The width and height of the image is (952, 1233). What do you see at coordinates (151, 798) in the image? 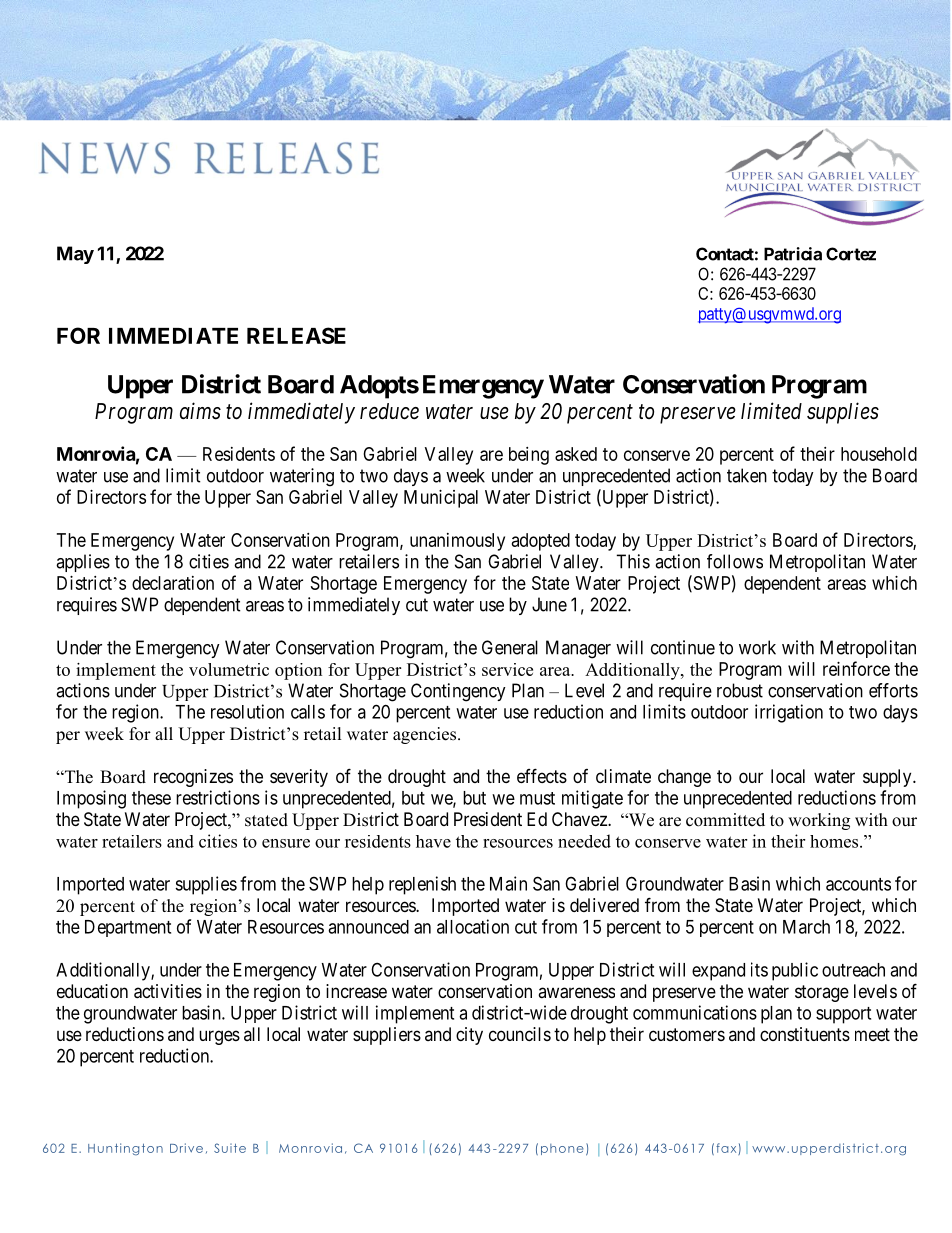
I see `these` at bounding box center [151, 798].
